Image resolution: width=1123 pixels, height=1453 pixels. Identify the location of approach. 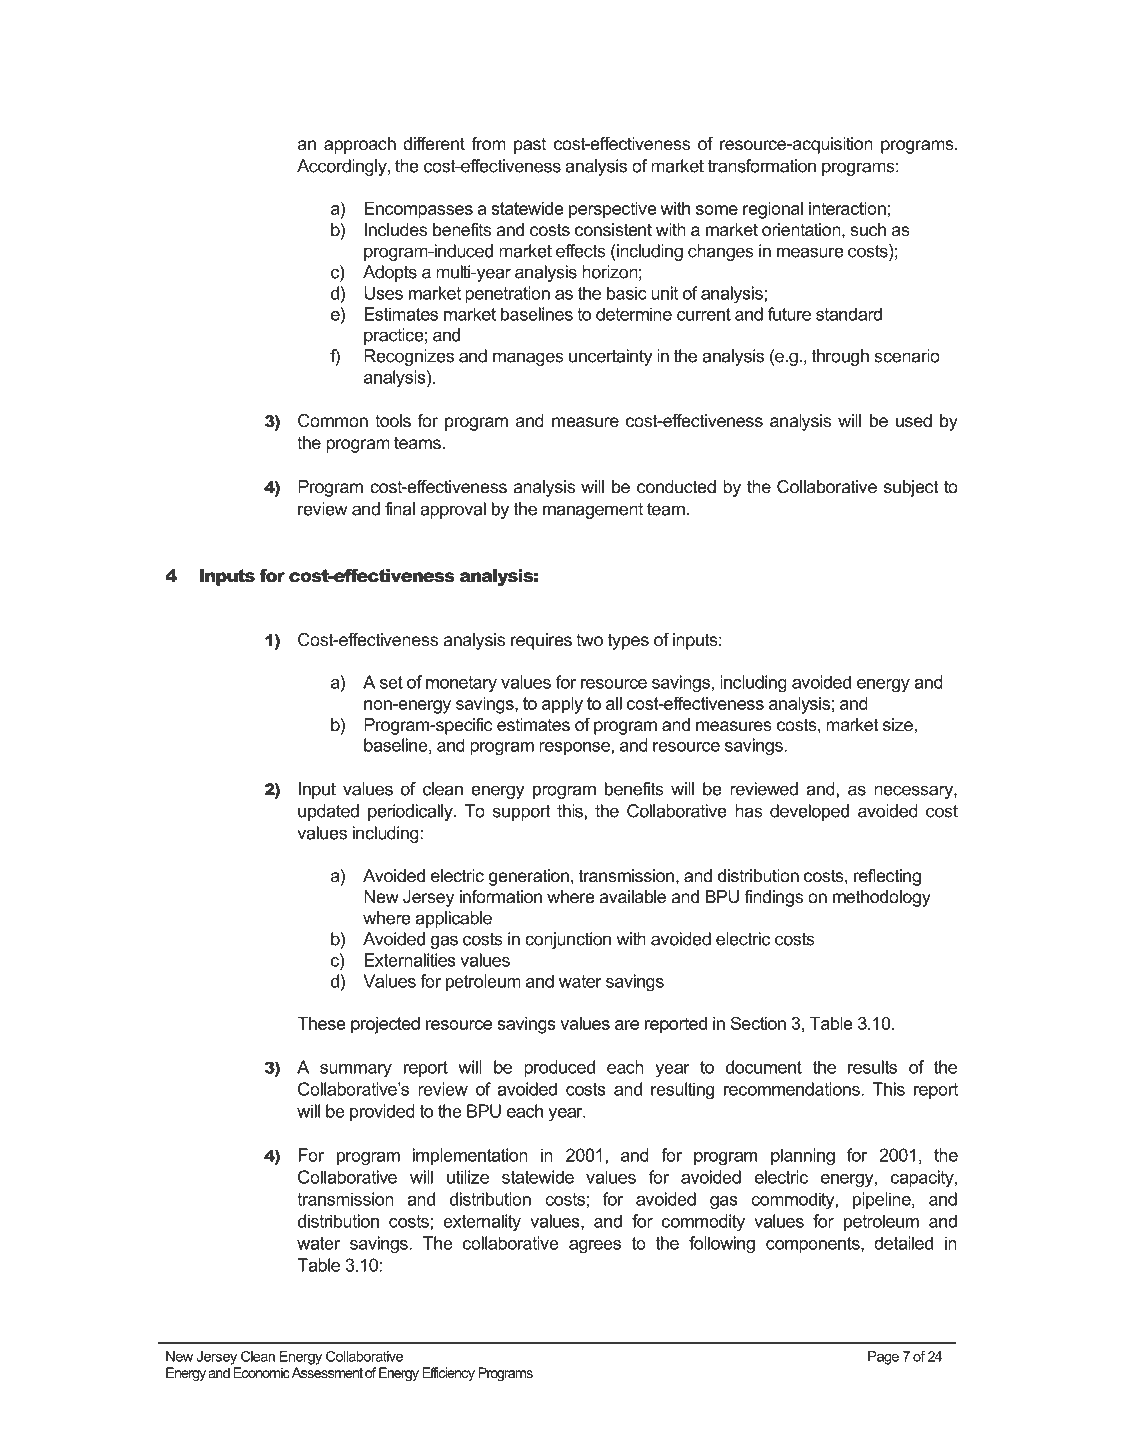
(360, 145).
